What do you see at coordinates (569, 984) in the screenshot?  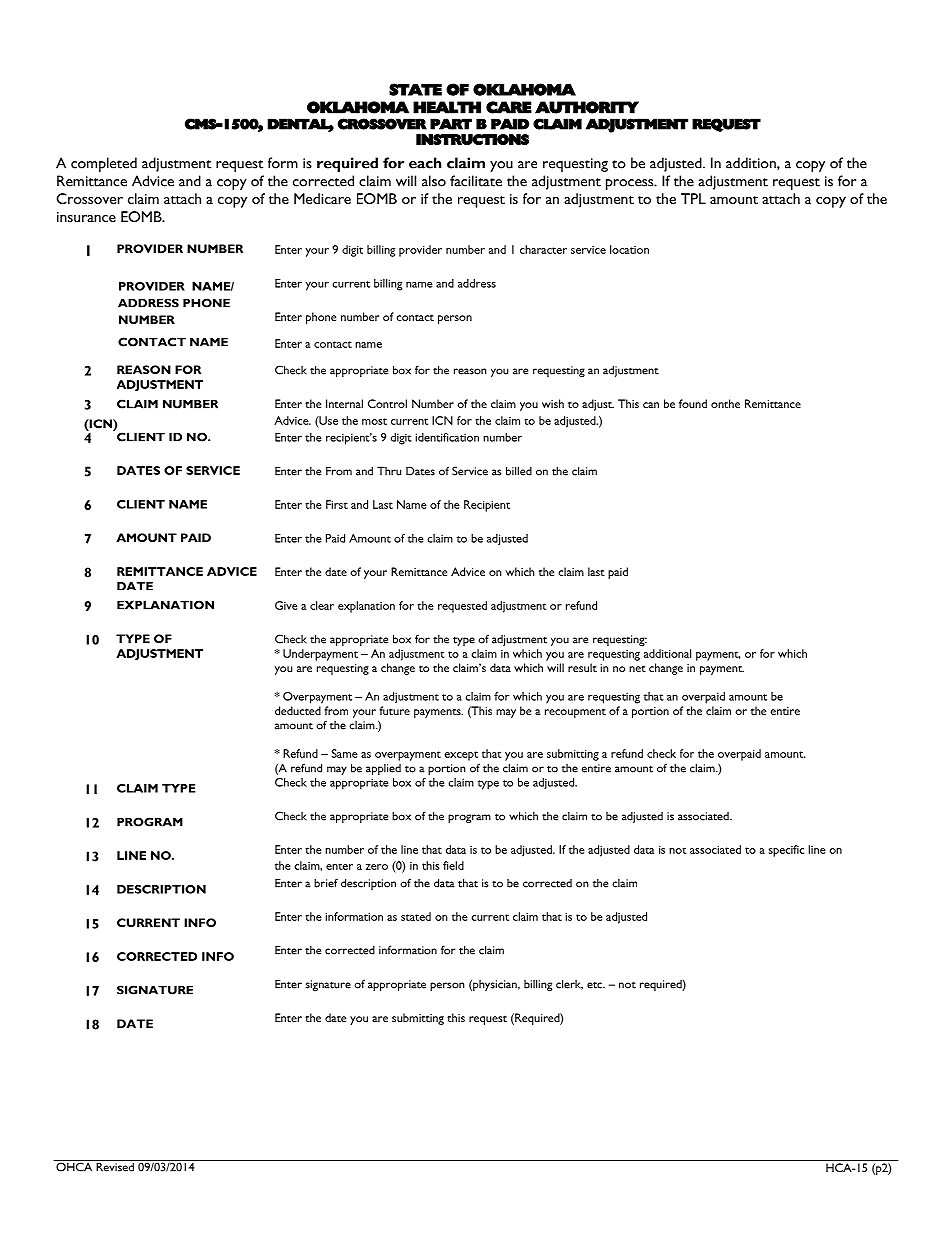 I see `clerk` at bounding box center [569, 984].
